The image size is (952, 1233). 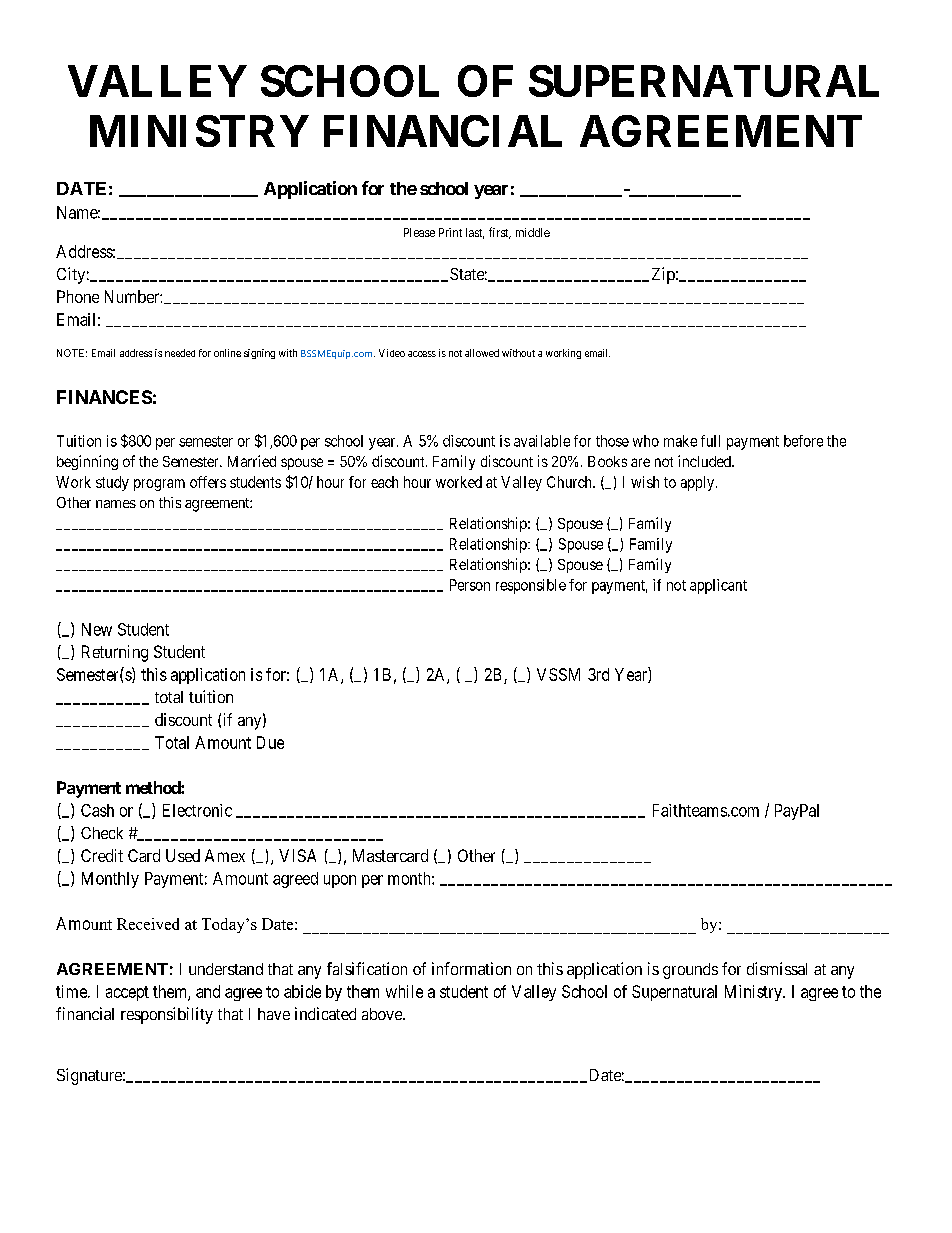 I want to click on Due, so click(x=270, y=742).
